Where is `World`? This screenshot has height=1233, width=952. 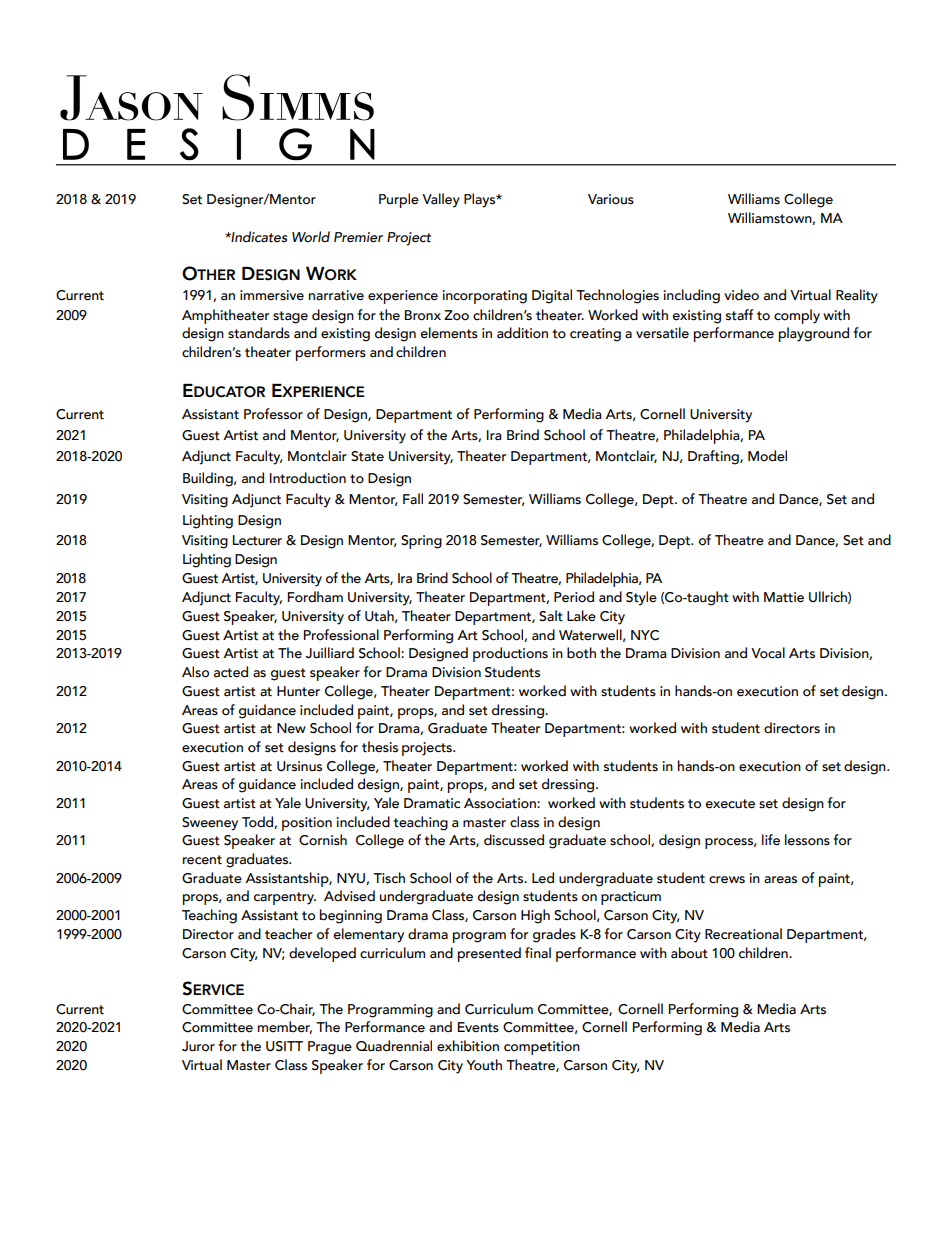
World is located at coordinates (311, 237).
